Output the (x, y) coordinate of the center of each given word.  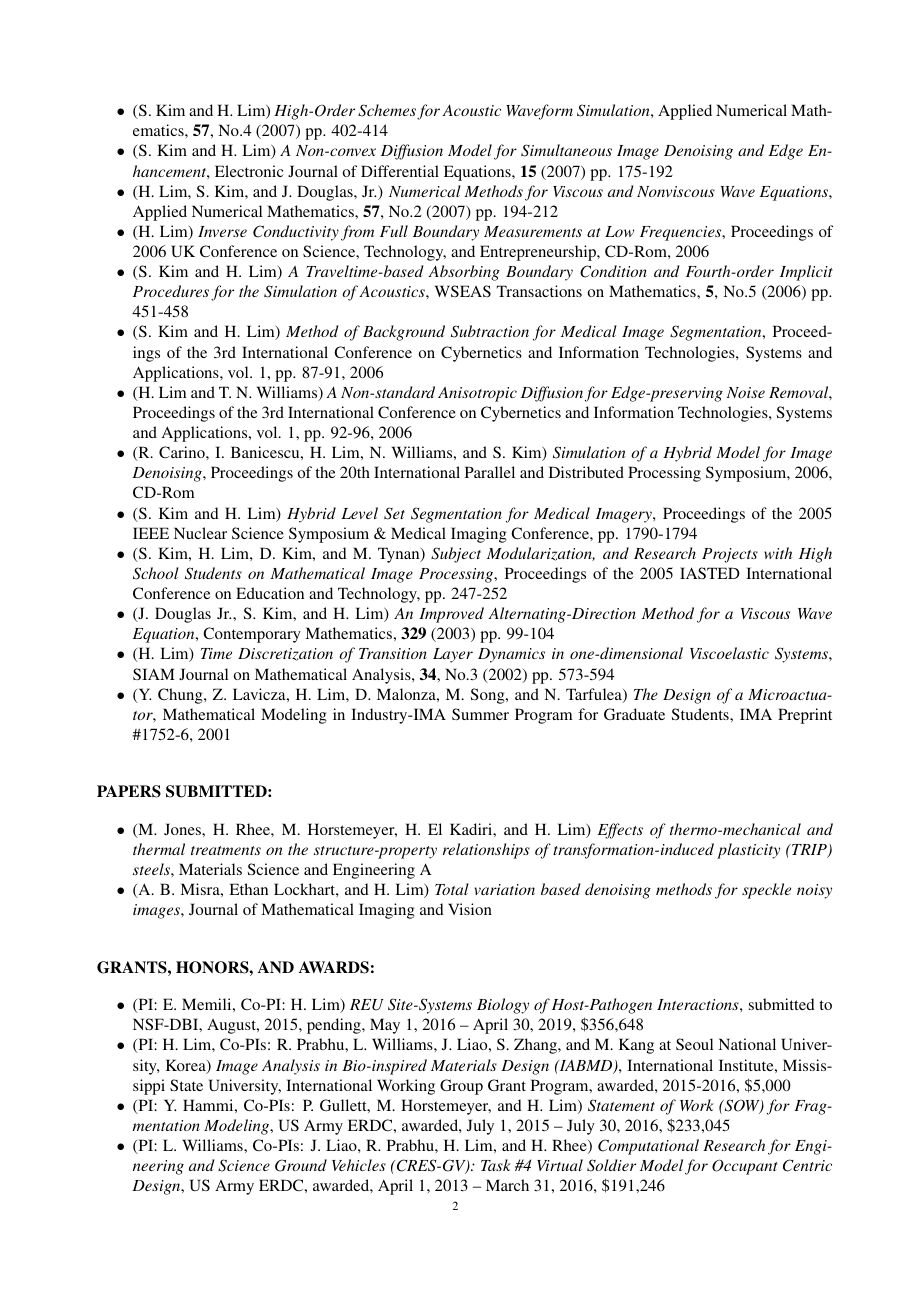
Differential (400, 171)
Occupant (745, 1167)
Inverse (222, 231)
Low (619, 231)
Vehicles (359, 1165)
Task (496, 1165)
